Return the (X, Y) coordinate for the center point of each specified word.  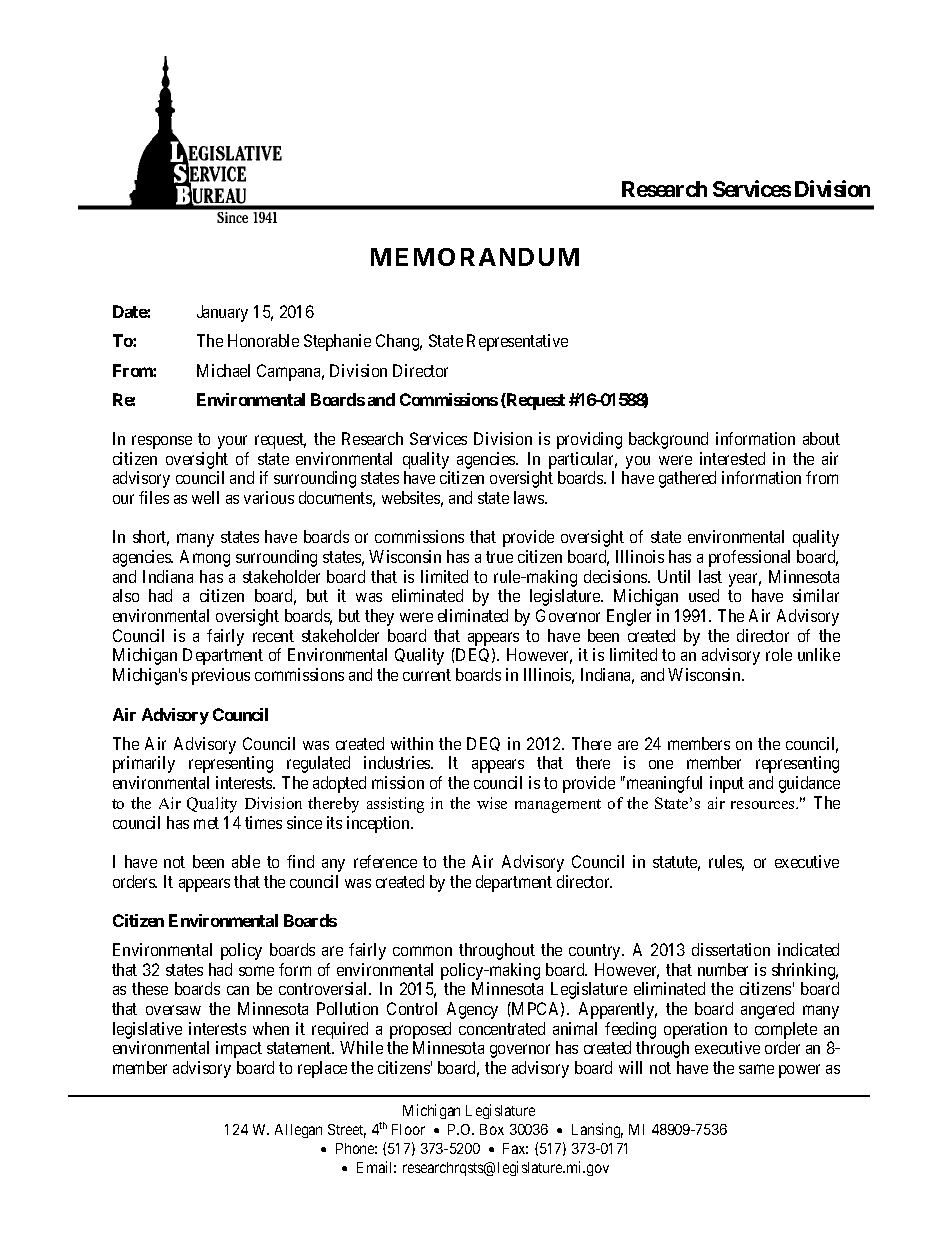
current (427, 675)
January (222, 313)
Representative (517, 342)
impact (239, 1049)
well (205, 497)
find (300, 861)
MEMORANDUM (475, 257)
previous (221, 676)
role (779, 654)
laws (530, 497)
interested (732, 458)
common (422, 951)
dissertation (731, 949)
